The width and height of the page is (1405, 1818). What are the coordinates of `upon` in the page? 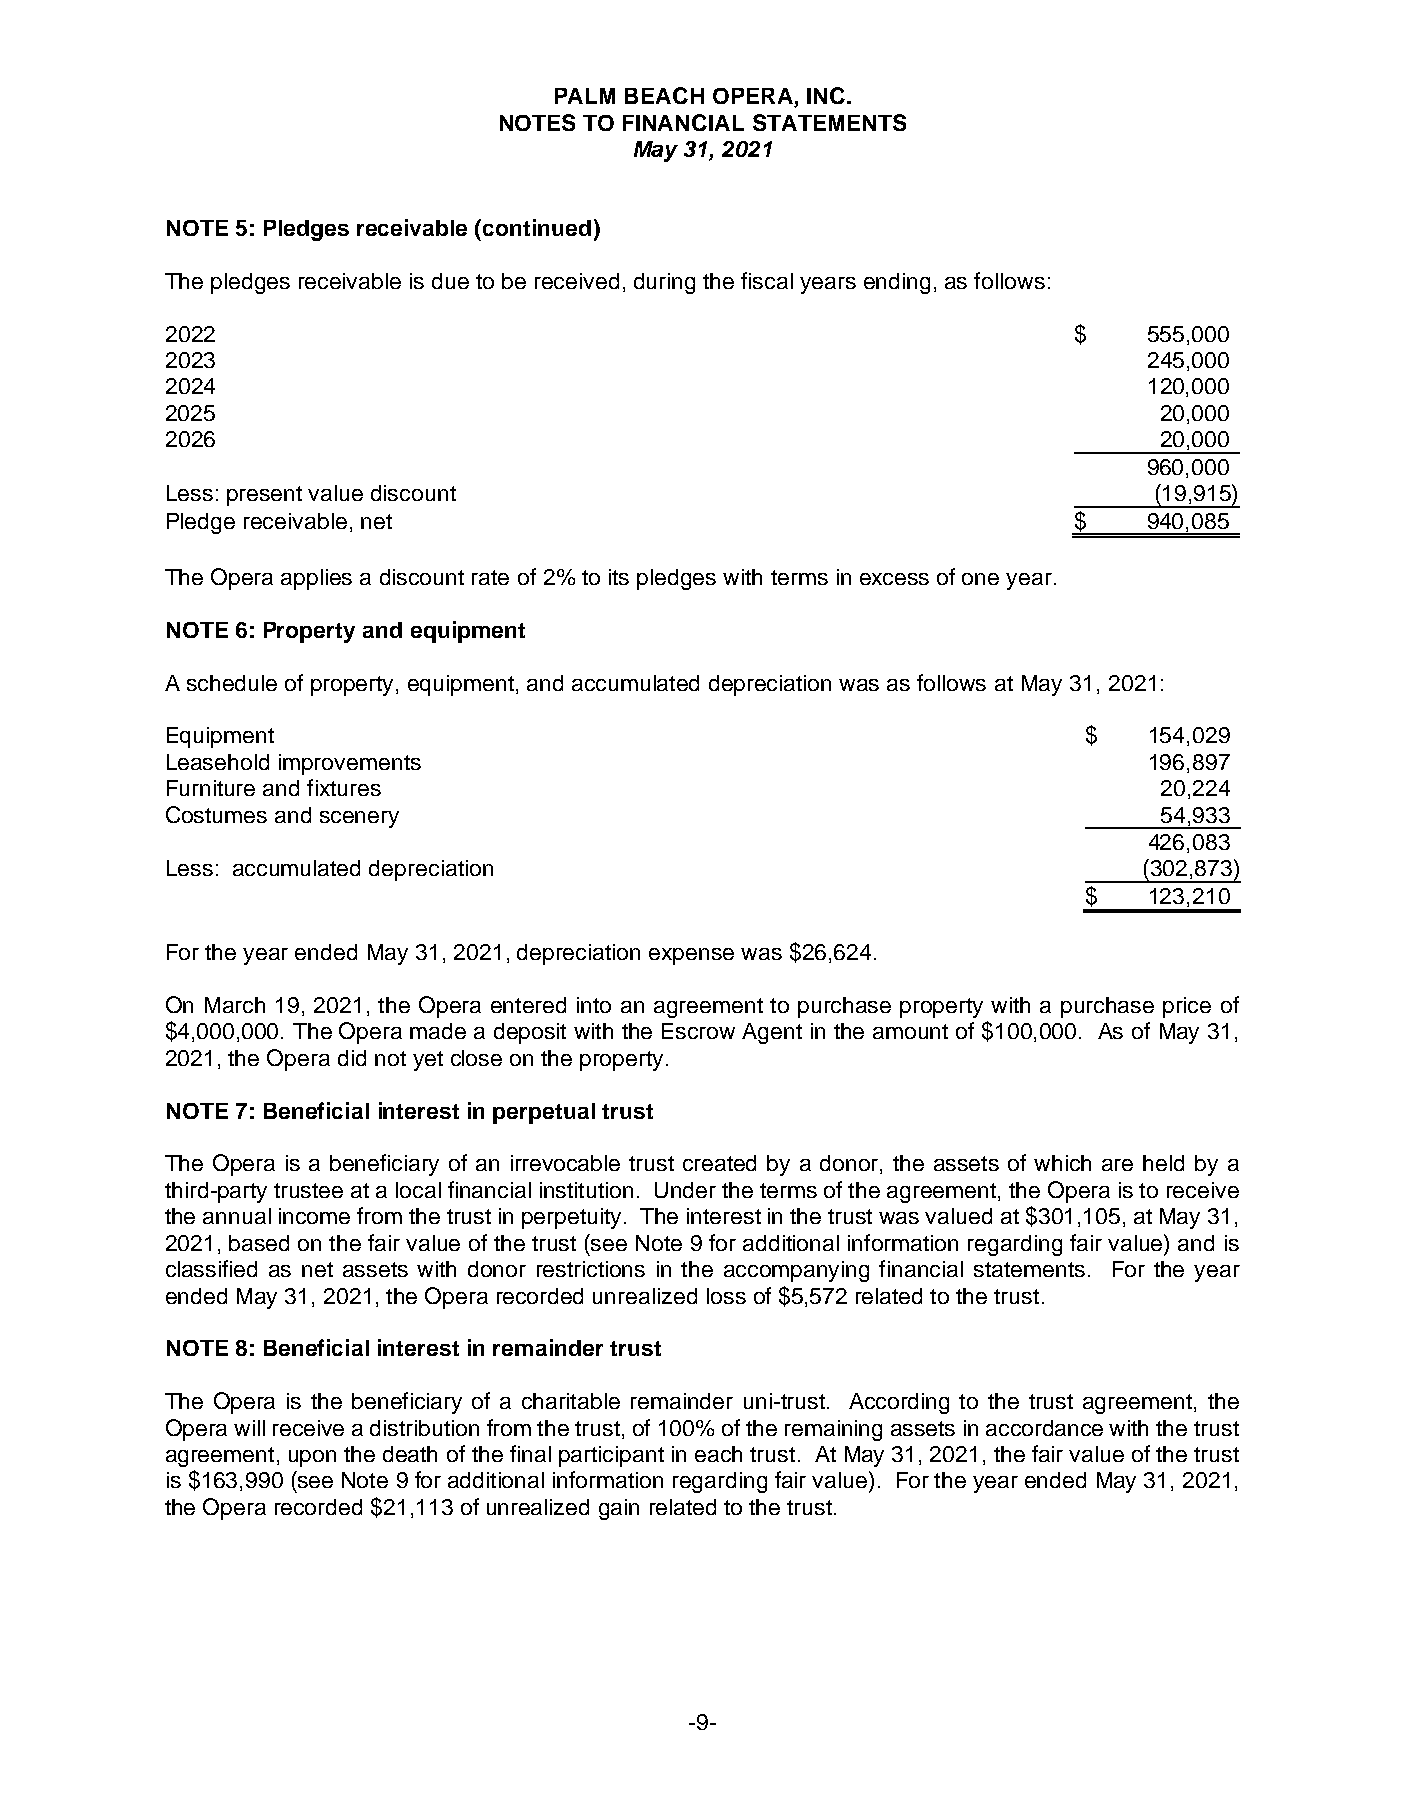 It's located at (312, 1458).
